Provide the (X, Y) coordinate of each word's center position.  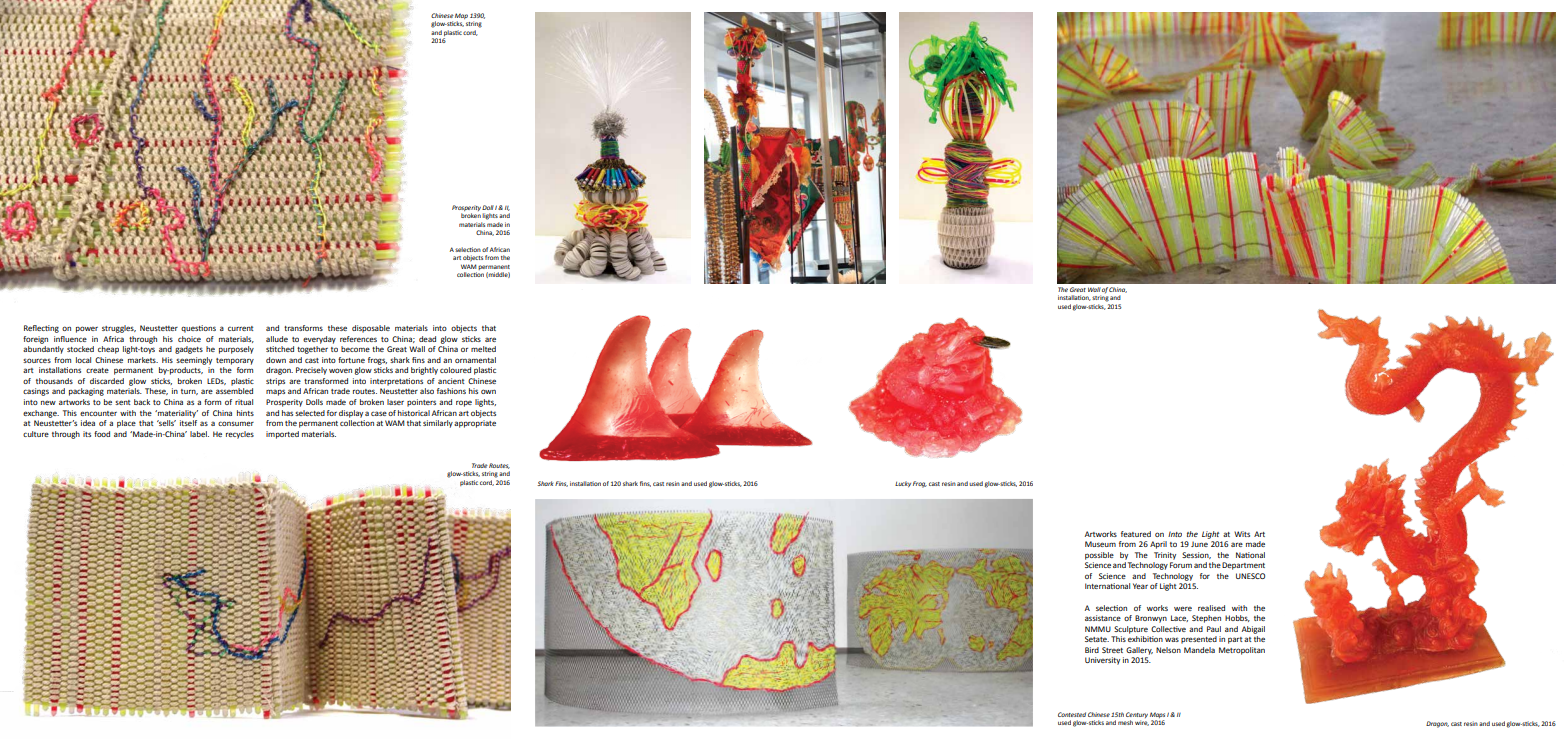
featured (1136, 534)
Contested (1072, 714)
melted (483, 349)
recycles (240, 435)
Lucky (903, 484)
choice (189, 339)
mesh (1125, 722)
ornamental (475, 360)
